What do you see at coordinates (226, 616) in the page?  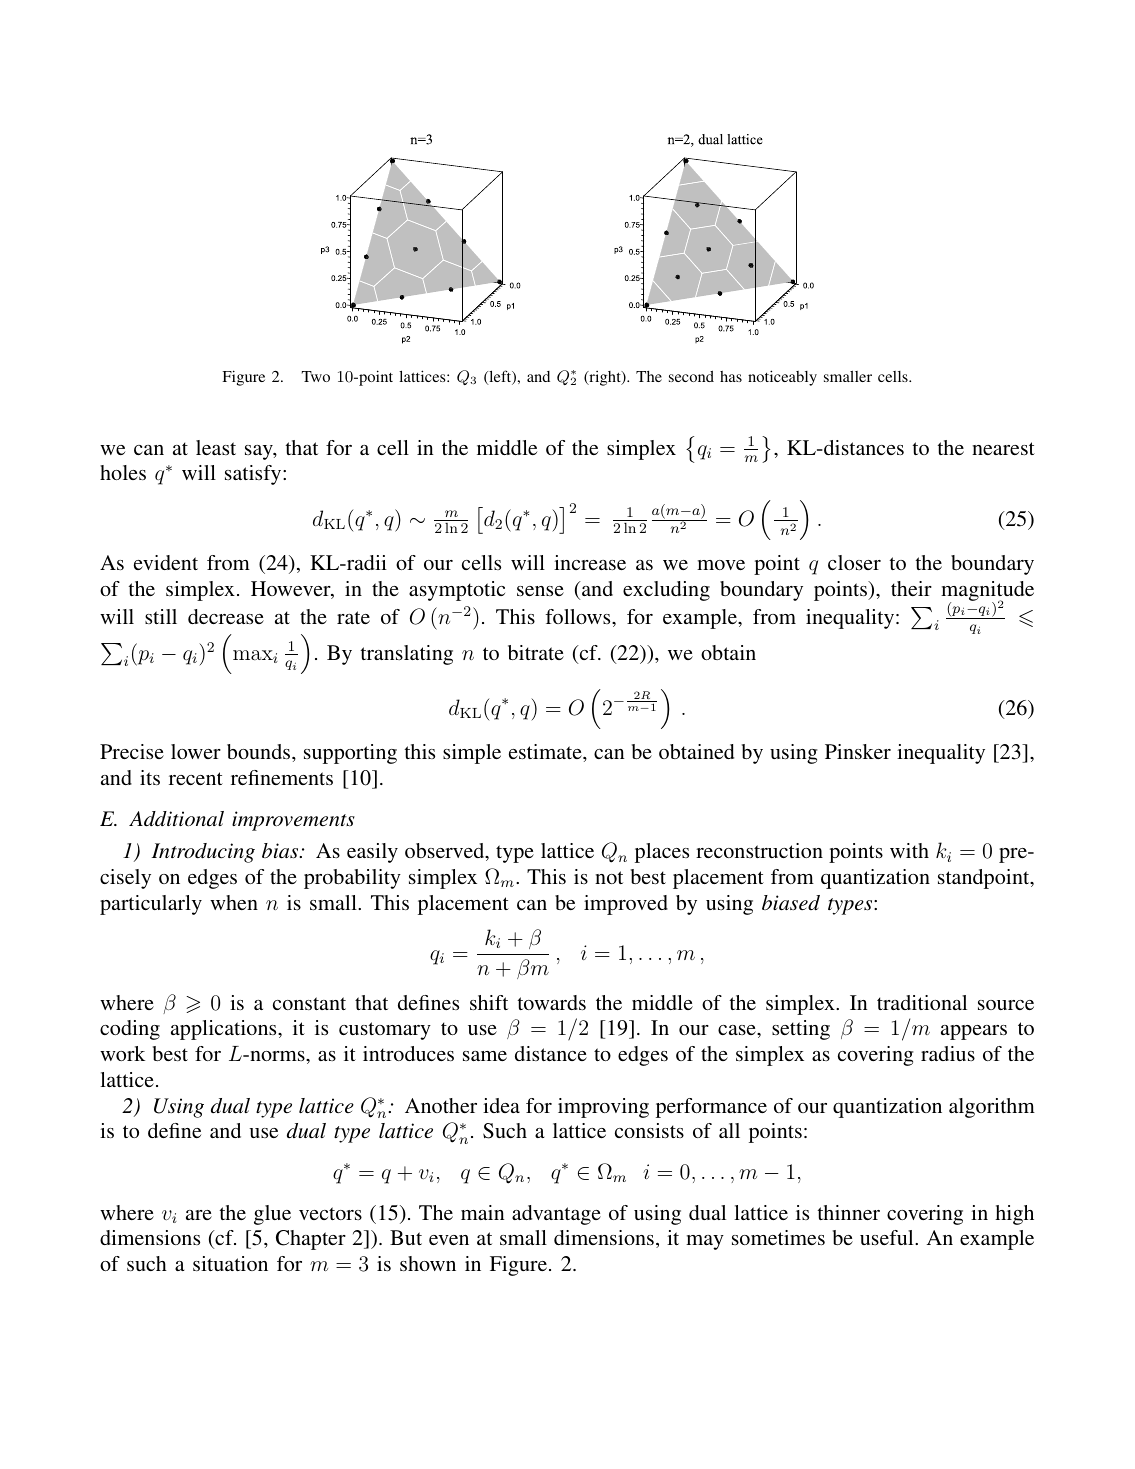 I see `decrease` at bounding box center [226, 616].
